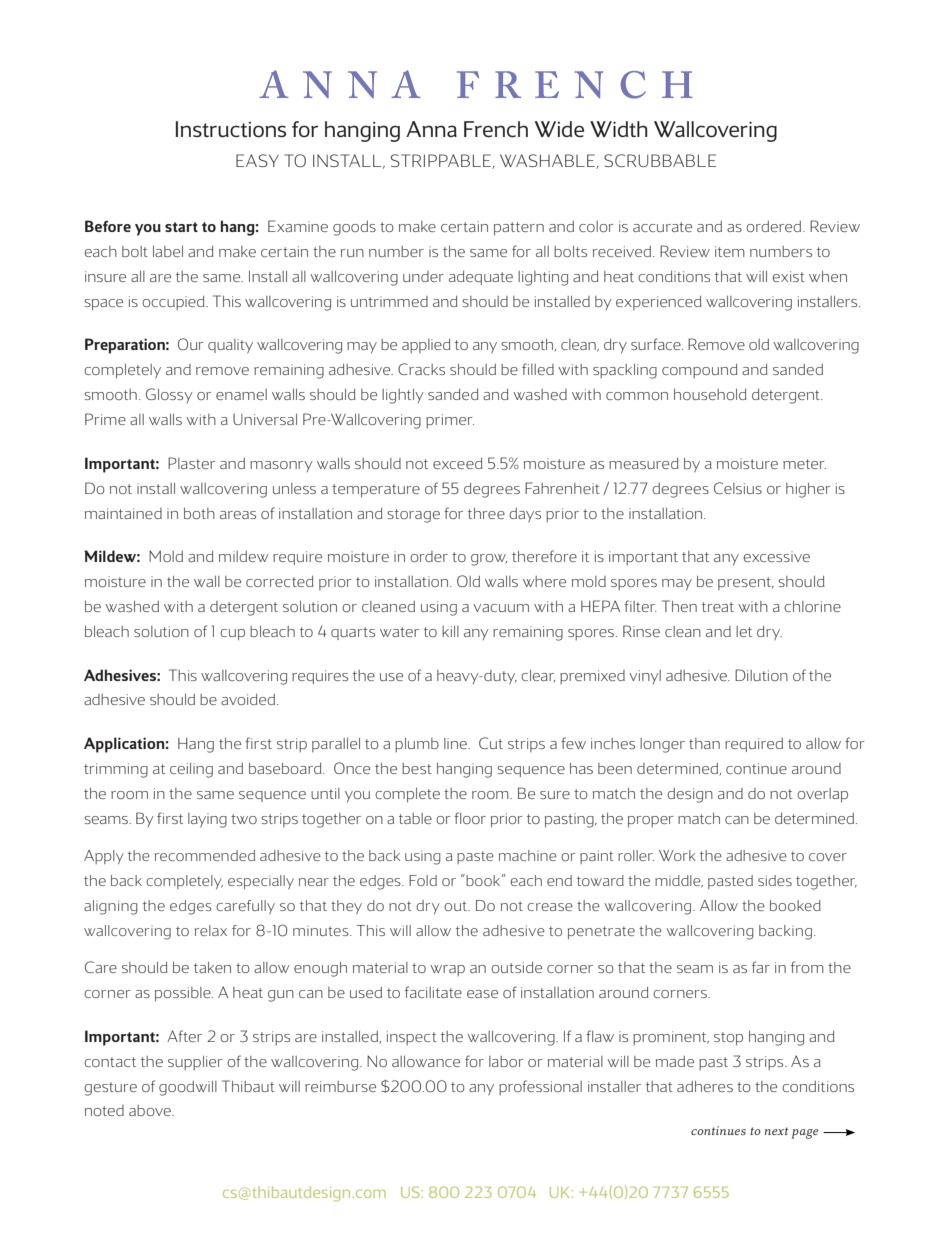 This image has width=952, height=1233. I want to click on floor, so click(470, 818).
